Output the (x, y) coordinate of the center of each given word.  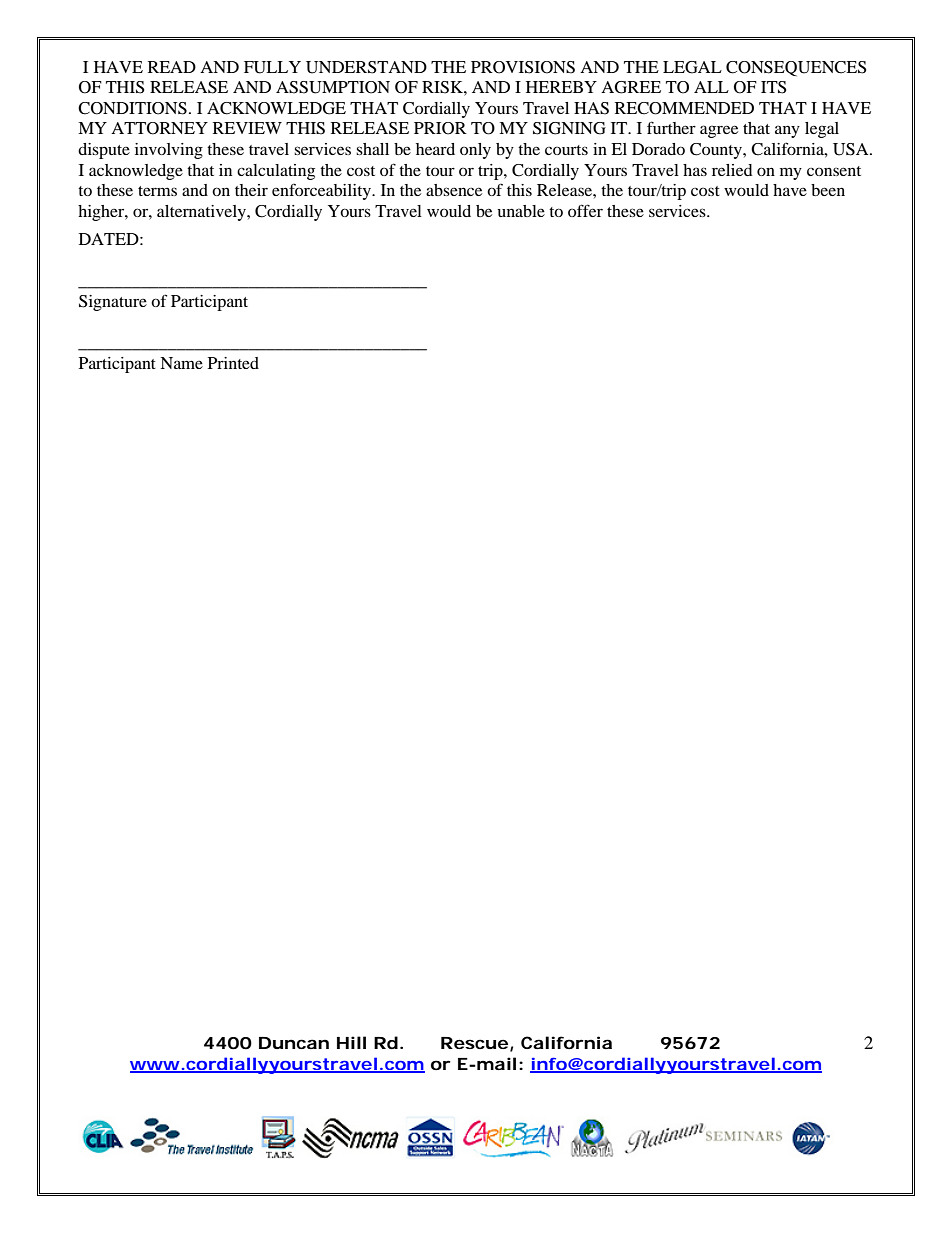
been (828, 190)
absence (454, 190)
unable (521, 211)
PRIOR (440, 128)
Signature (113, 303)
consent (834, 171)
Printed (233, 363)
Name (181, 363)
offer (585, 210)
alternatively (202, 213)
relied (732, 170)
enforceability (323, 191)
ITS (773, 87)
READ (172, 67)
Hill (351, 1042)
